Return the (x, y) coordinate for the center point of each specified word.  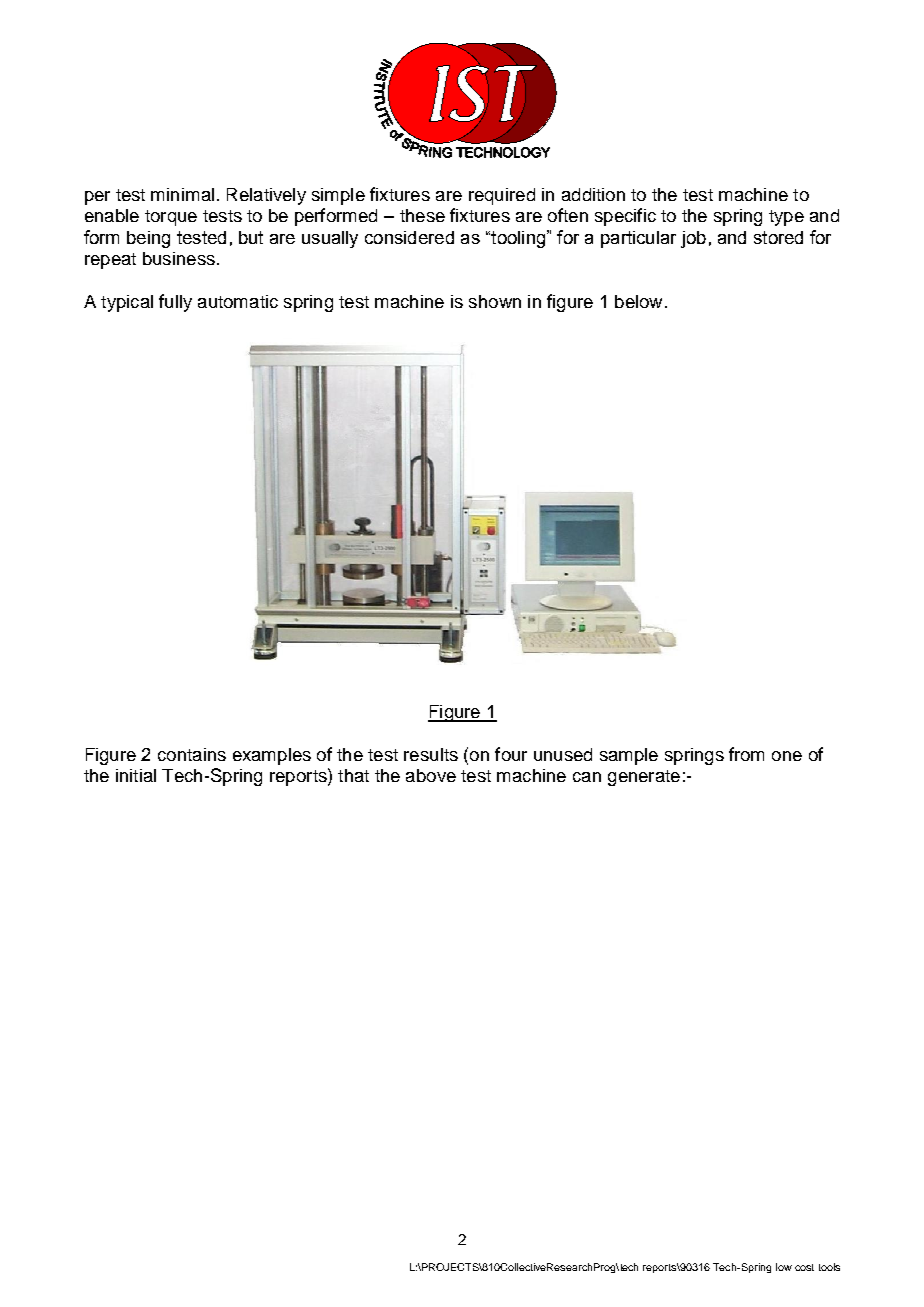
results (431, 754)
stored (778, 237)
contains (192, 754)
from (746, 754)
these (422, 215)
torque (171, 218)
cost (804, 1267)
